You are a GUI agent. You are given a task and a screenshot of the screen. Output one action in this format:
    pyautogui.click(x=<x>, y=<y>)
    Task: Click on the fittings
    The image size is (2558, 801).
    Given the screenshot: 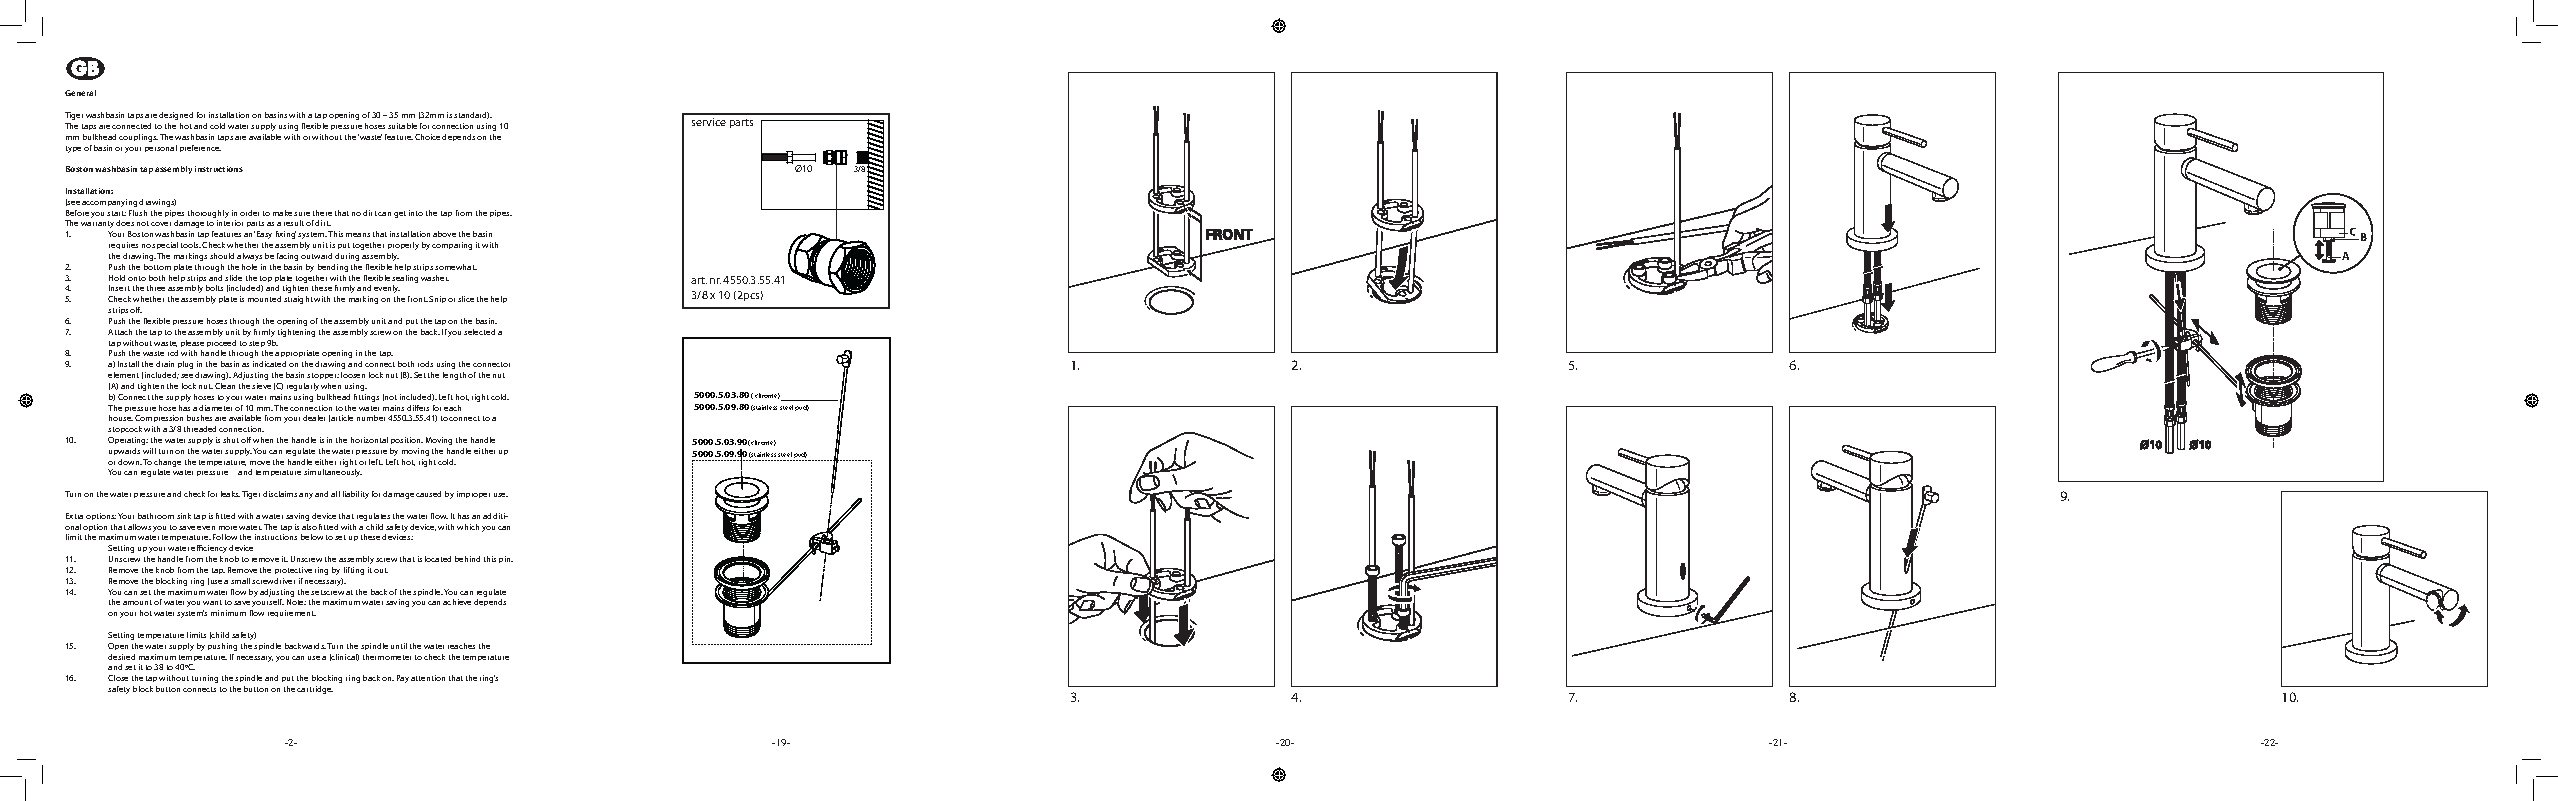 What is the action you would take?
    pyautogui.click(x=366, y=398)
